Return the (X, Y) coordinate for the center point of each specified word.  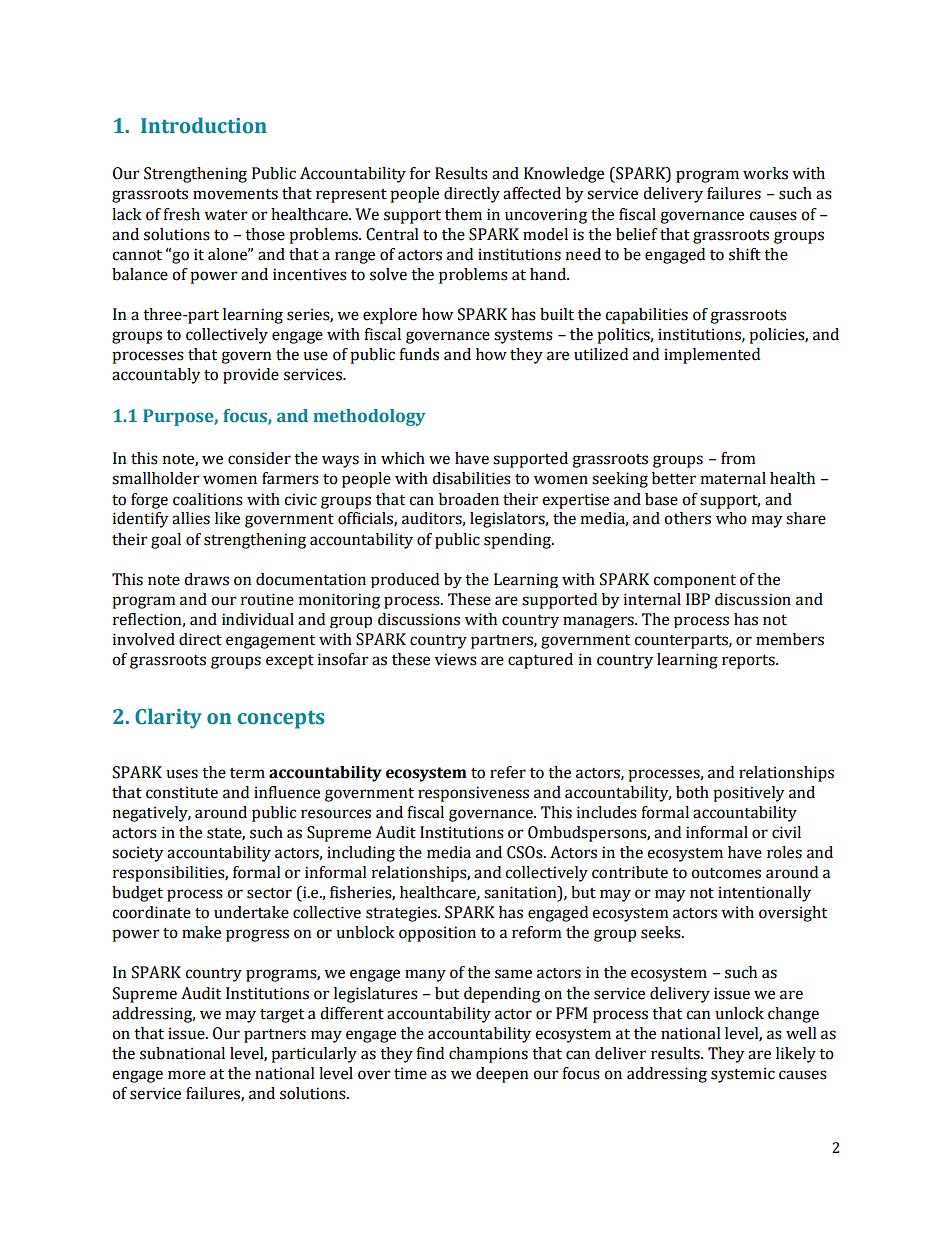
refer (508, 772)
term (247, 773)
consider (259, 458)
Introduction (204, 125)
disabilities (471, 478)
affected (532, 193)
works (765, 173)
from (738, 458)
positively (749, 794)
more (187, 1075)
